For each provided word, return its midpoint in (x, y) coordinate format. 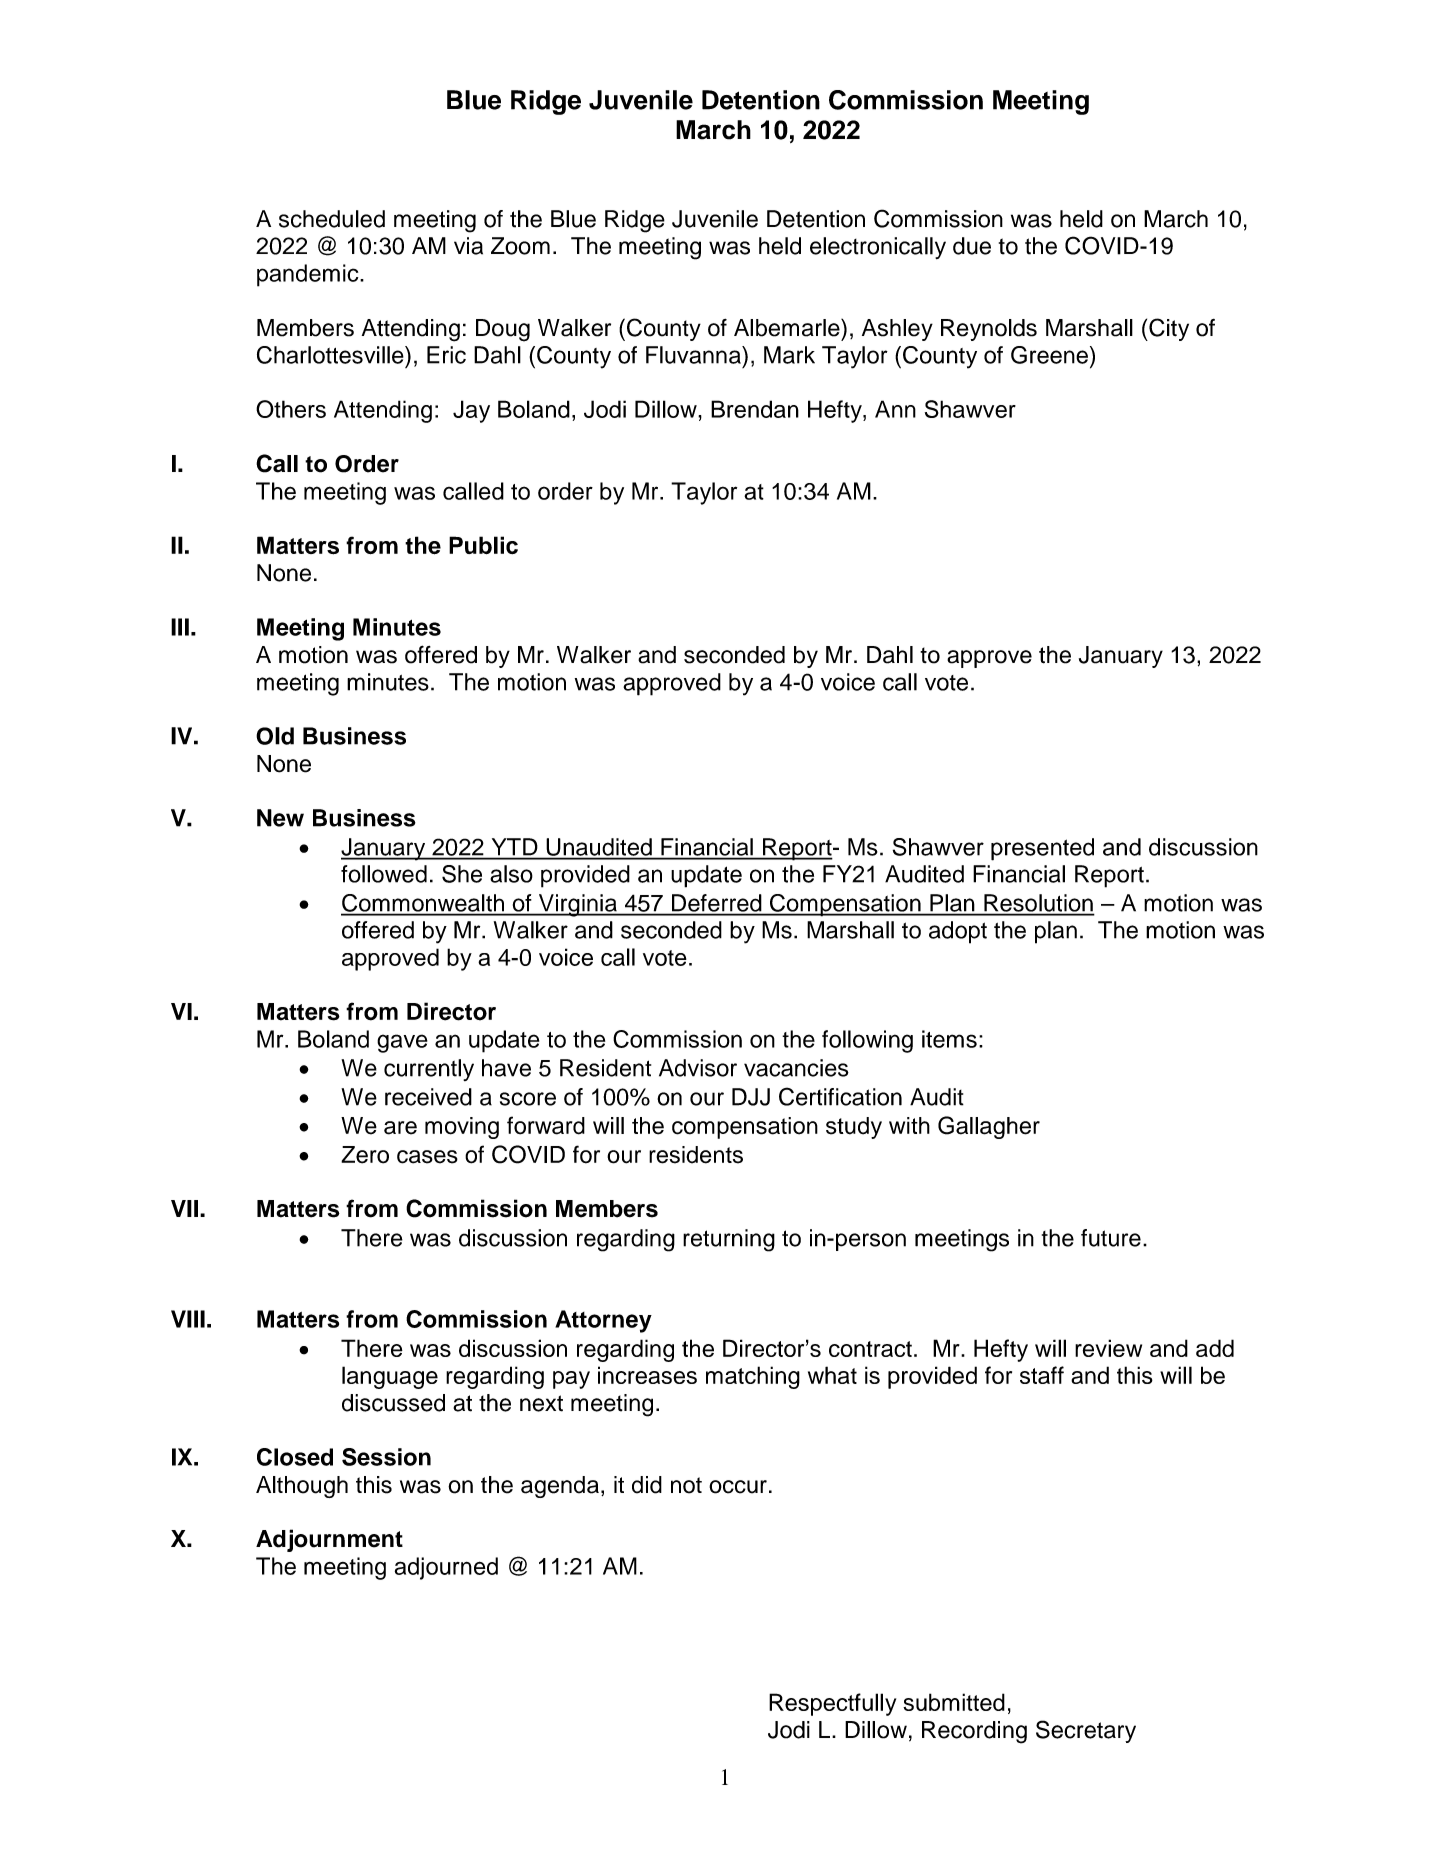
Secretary (1086, 1731)
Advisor (698, 1068)
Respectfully (832, 1704)
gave (402, 1043)
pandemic (309, 275)
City (1168, 329)
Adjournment (329, 1540)
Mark (789, 355)
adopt (958, 932)
